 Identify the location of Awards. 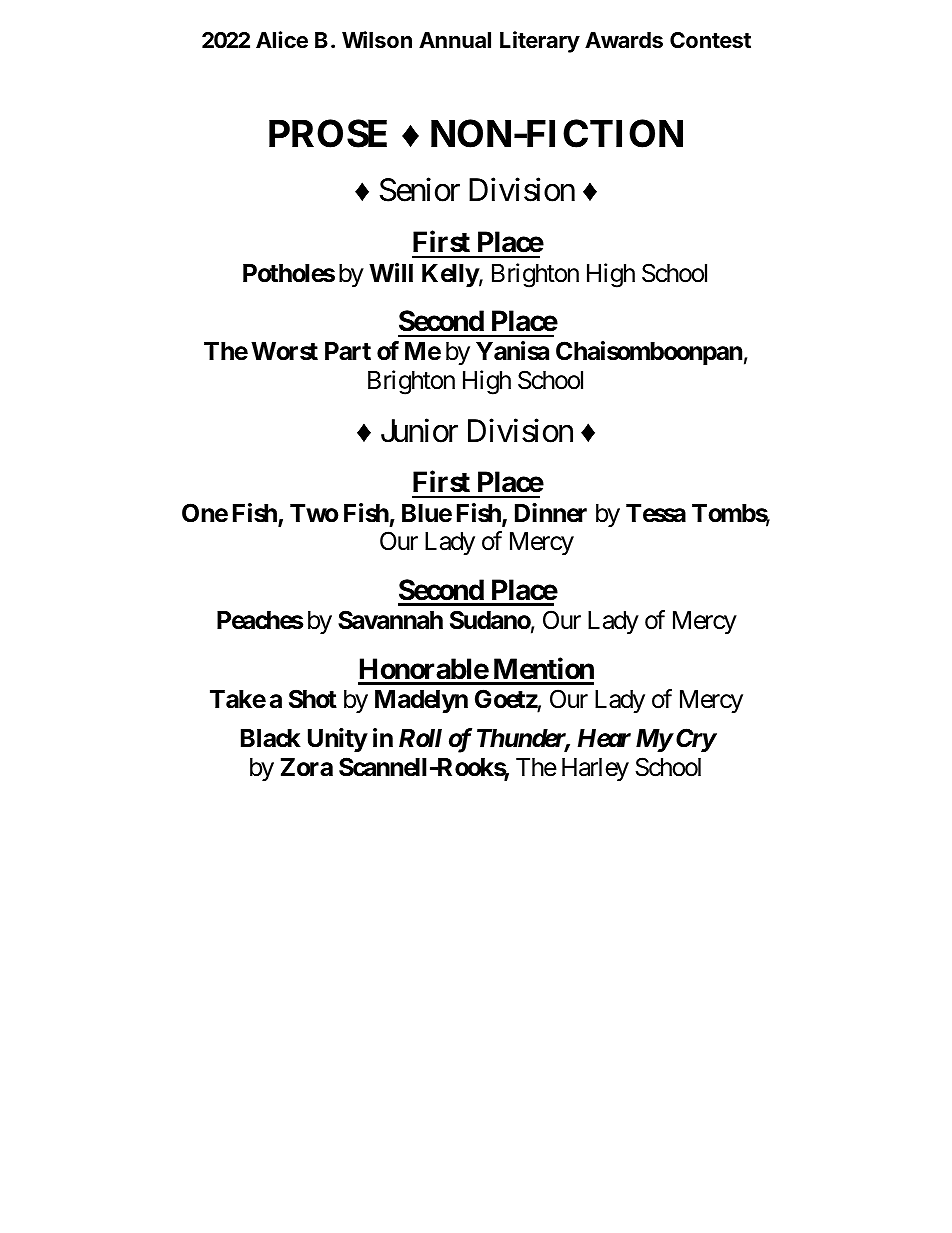
(624, 40).
